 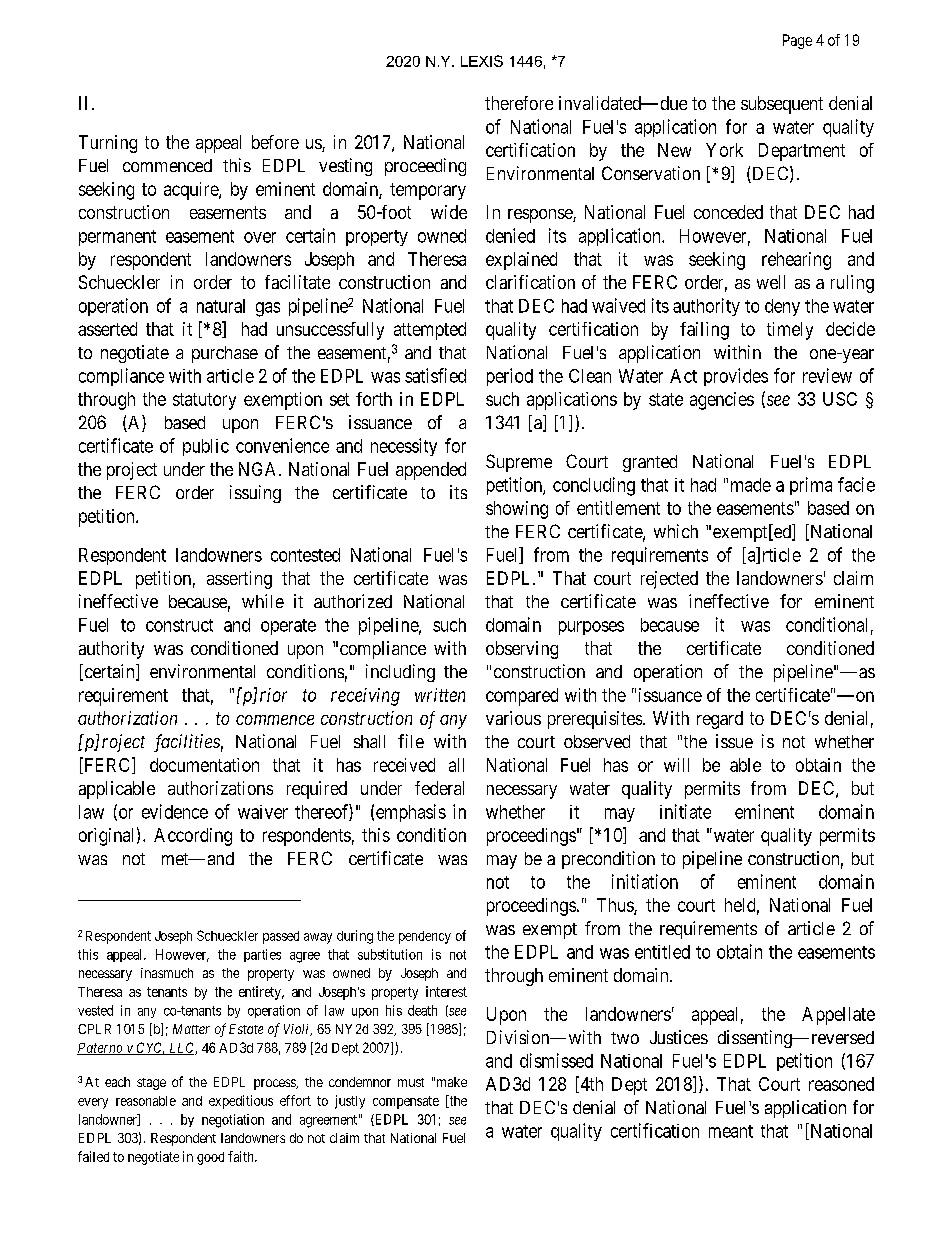 What do you see at coordinates (517, 510) in the document?
I see `showing` at bounding box center [517, 510].
